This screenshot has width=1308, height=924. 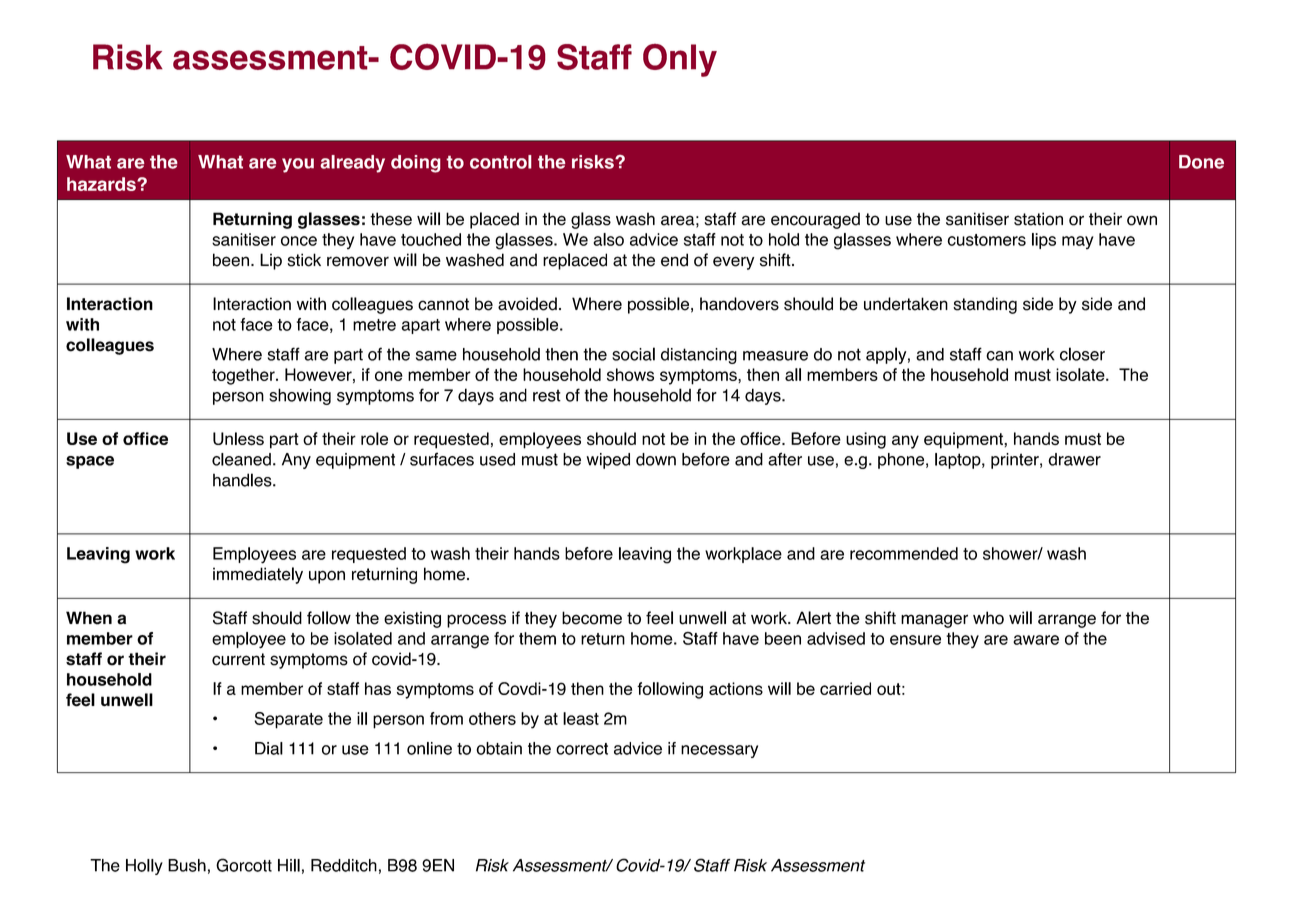 What do you see at coordinates (733, 263) in the screenshot?
I see `every` at bounding box center [733, 263].
